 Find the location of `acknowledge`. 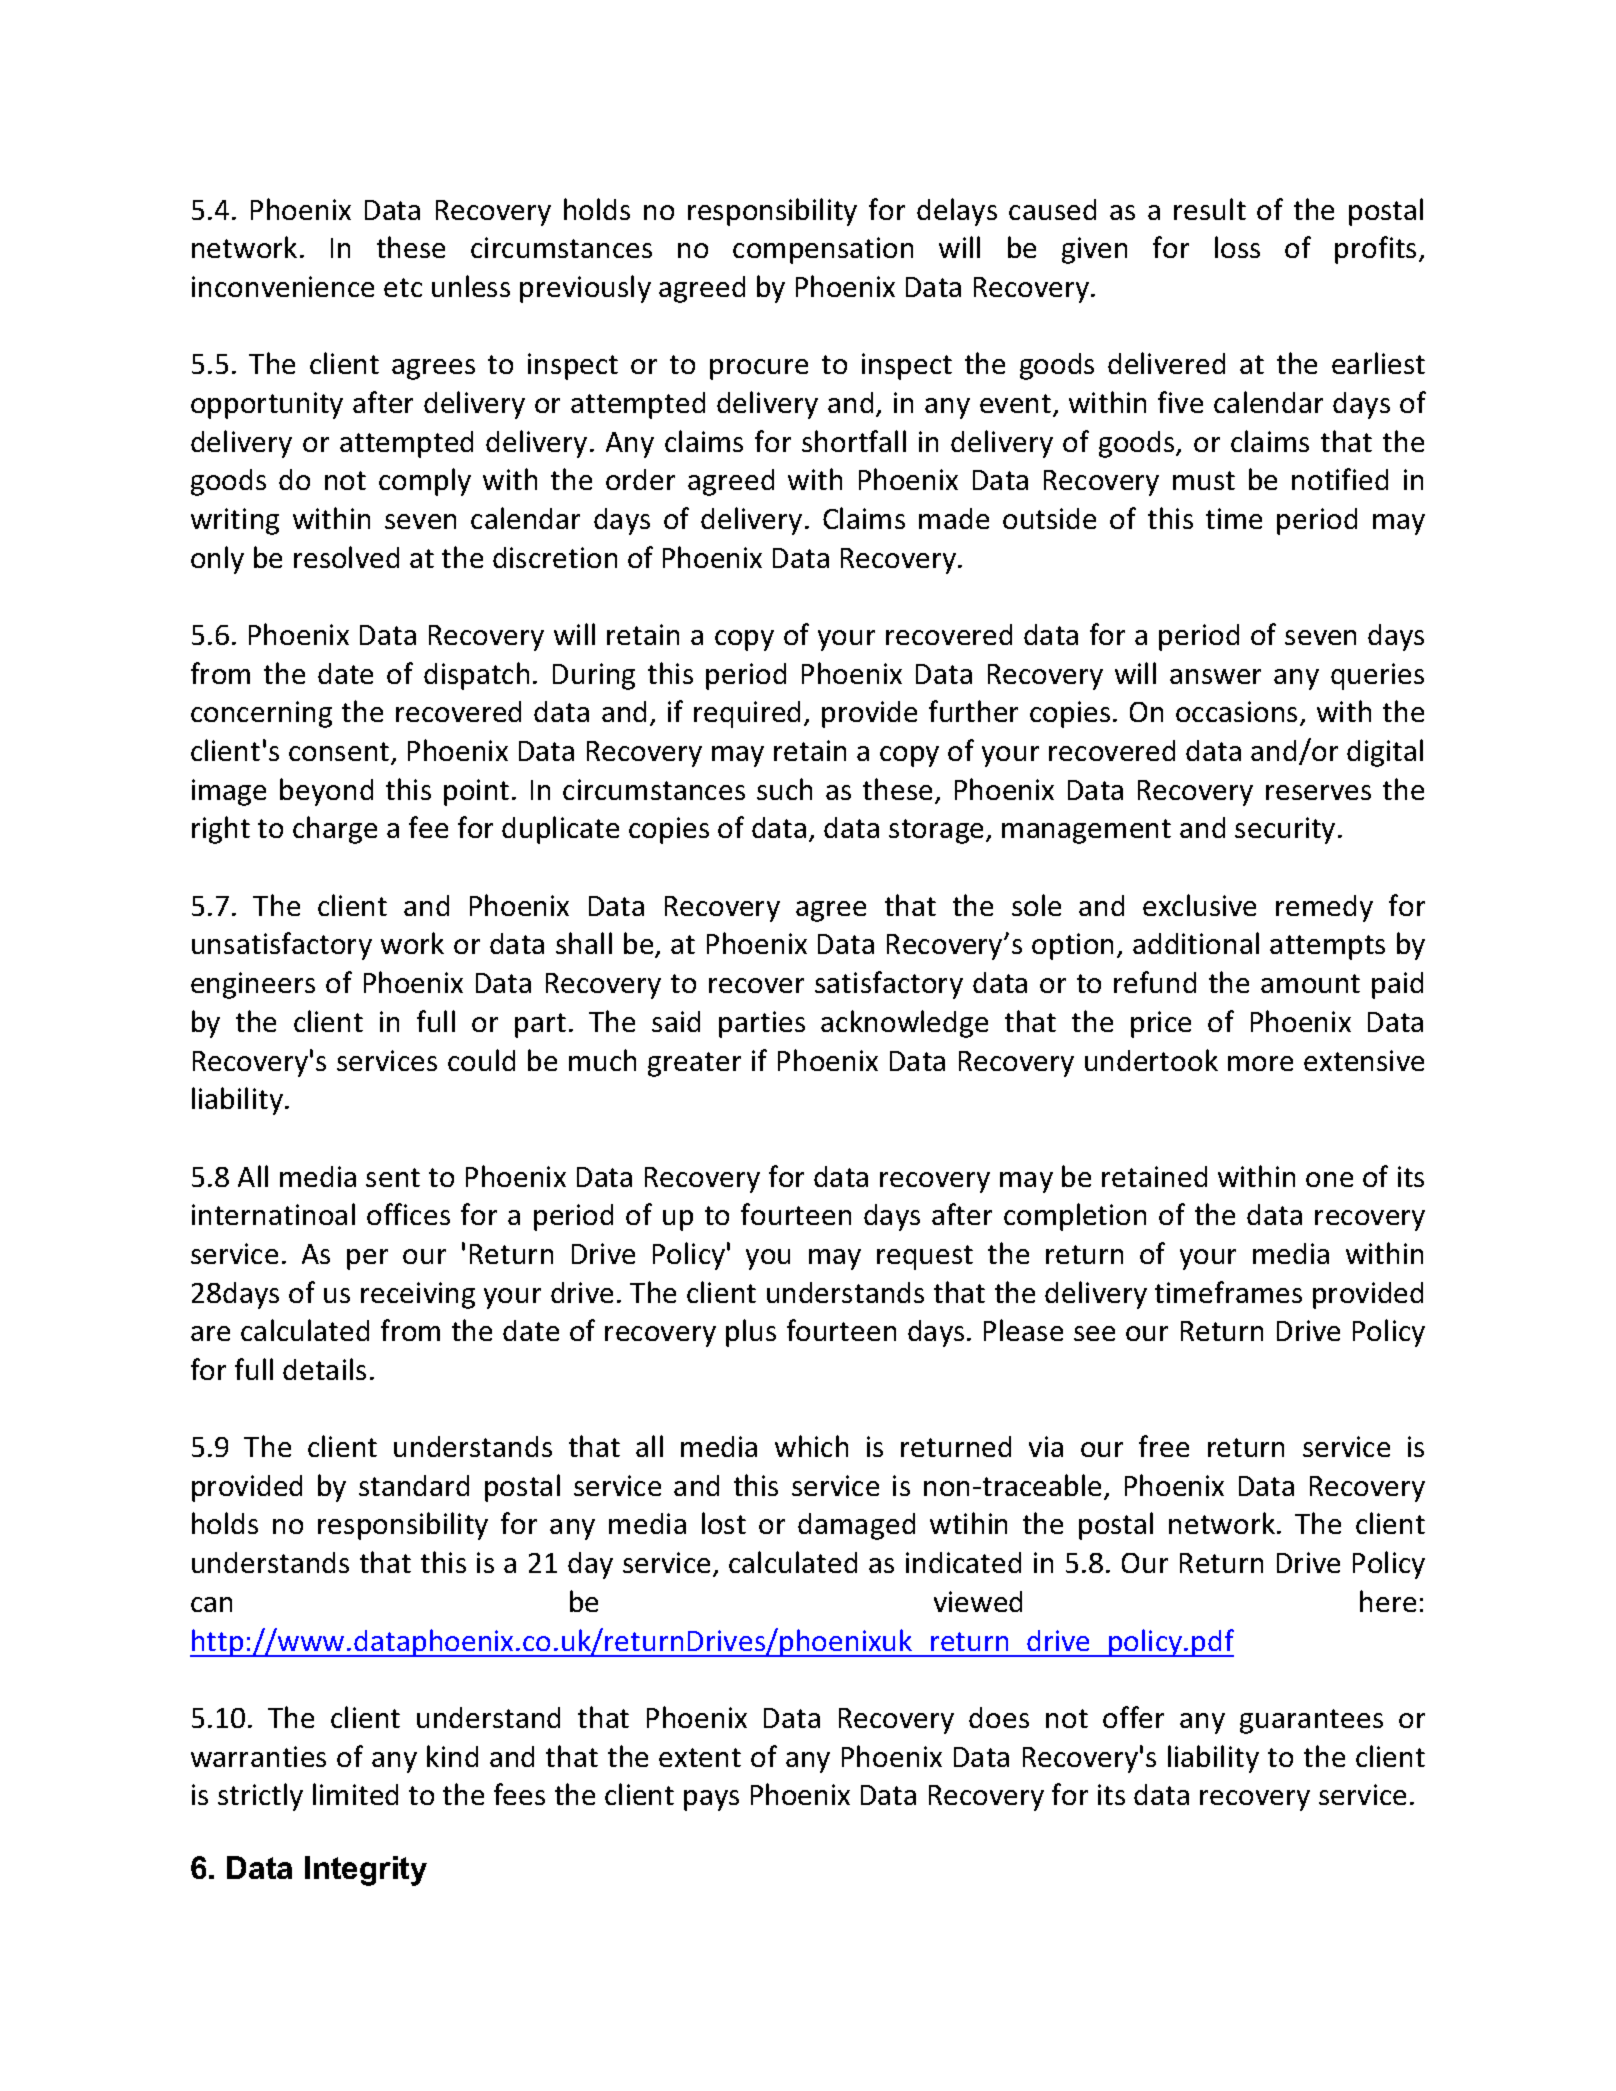

acknowledge is located at coordinates (904, 1024).
